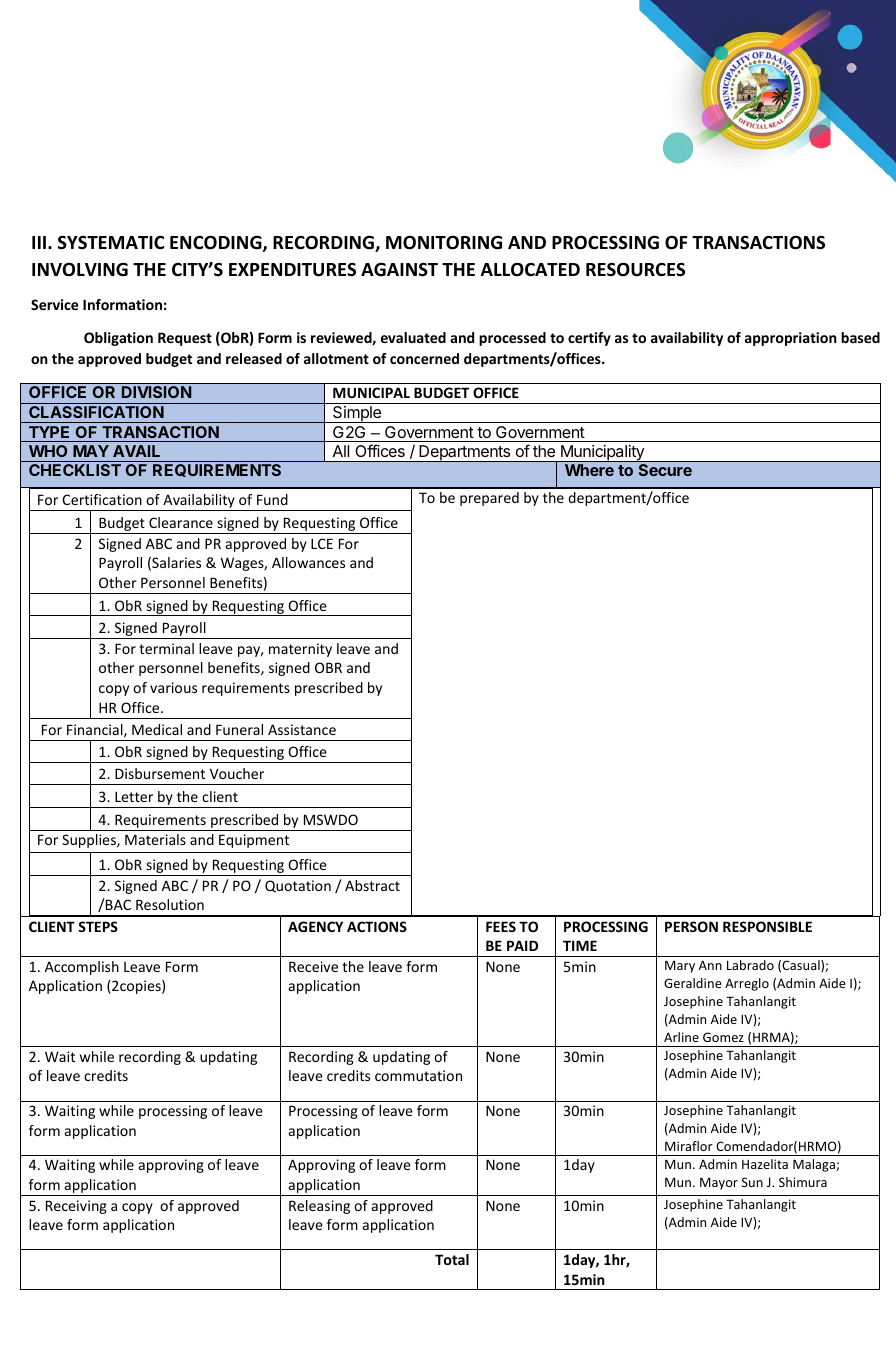 The width and height of the screenshot is (896, 1371). I want to click on SYSTEMATIC, so click(111, 243).
